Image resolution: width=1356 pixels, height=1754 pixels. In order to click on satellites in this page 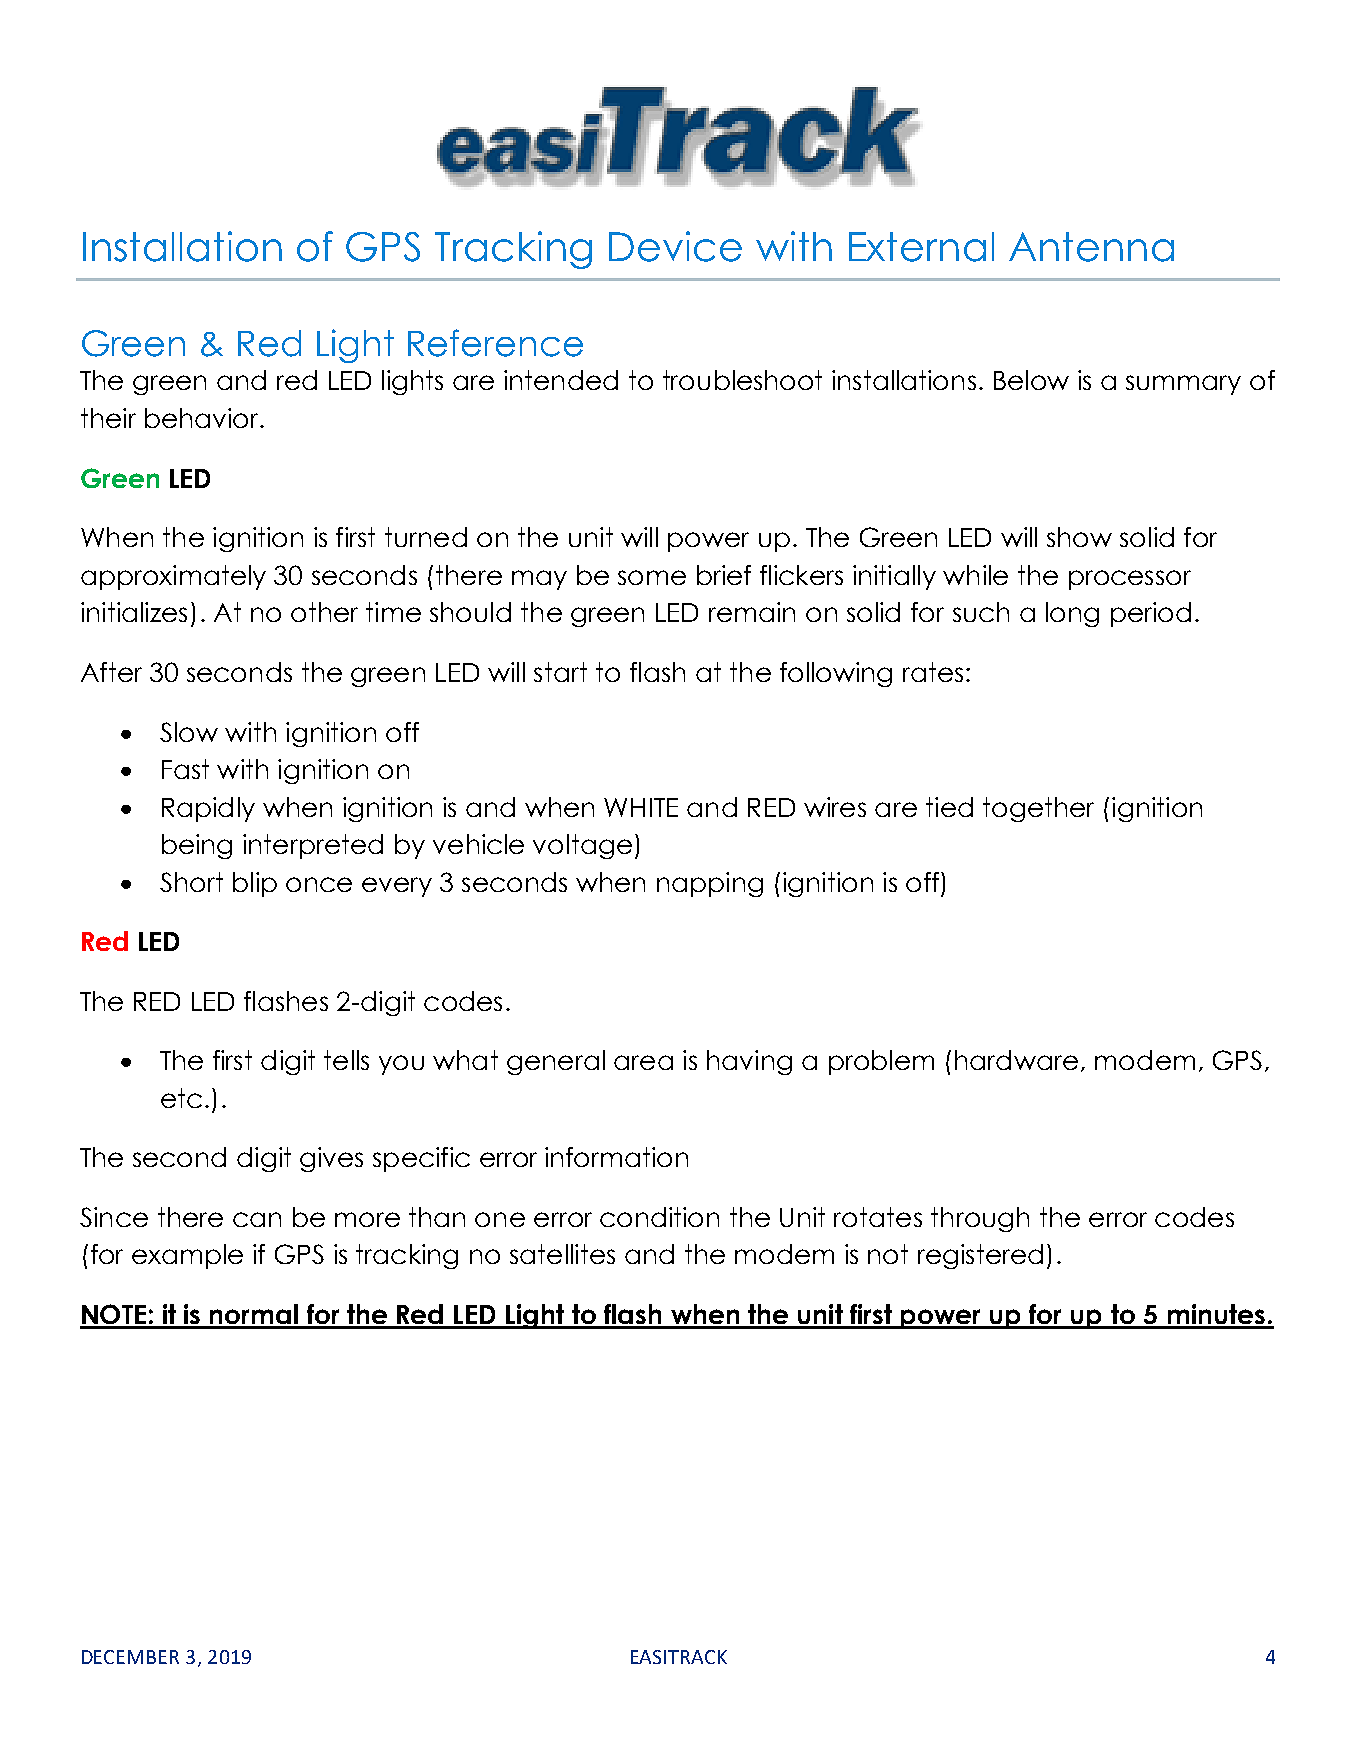, I will do `click(562, 1254)`.
